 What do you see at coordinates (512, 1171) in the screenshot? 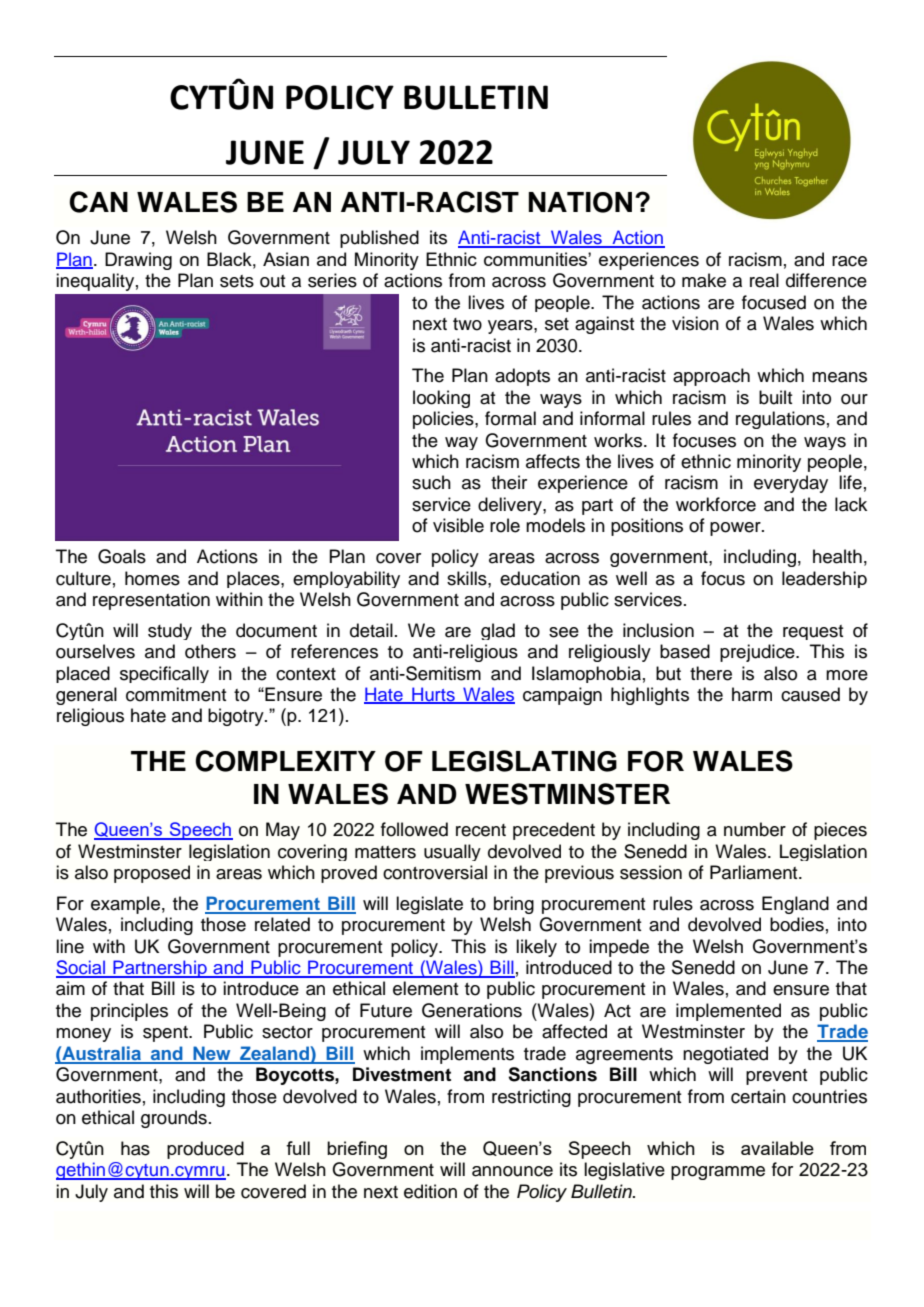
I see `announce` at bounding box center [512, 1171].
